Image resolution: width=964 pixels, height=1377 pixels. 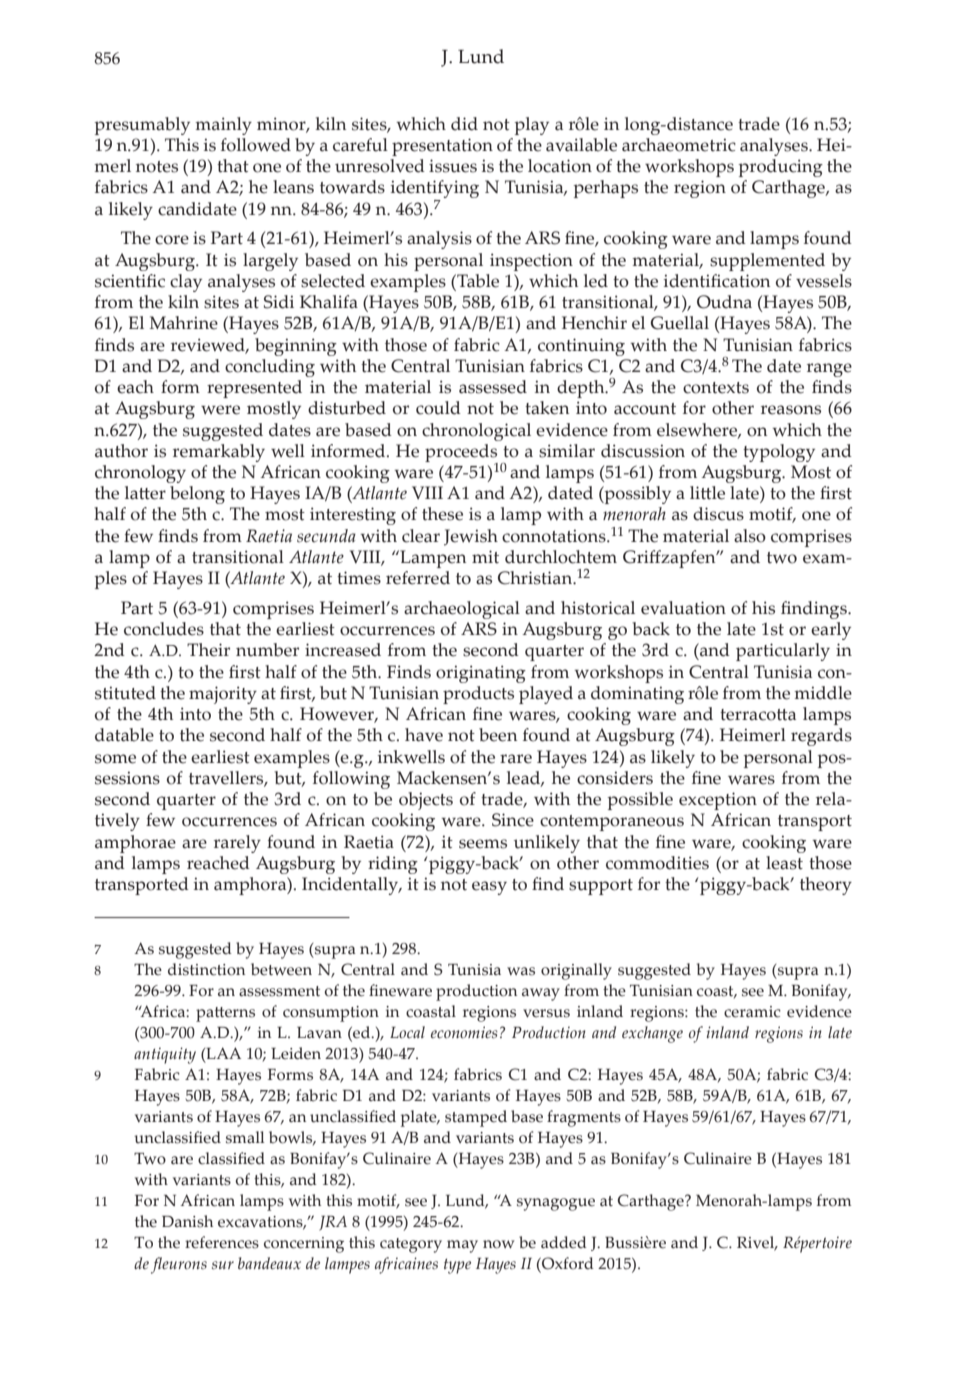 I want to click on producing, so click(x=780, y=168).
